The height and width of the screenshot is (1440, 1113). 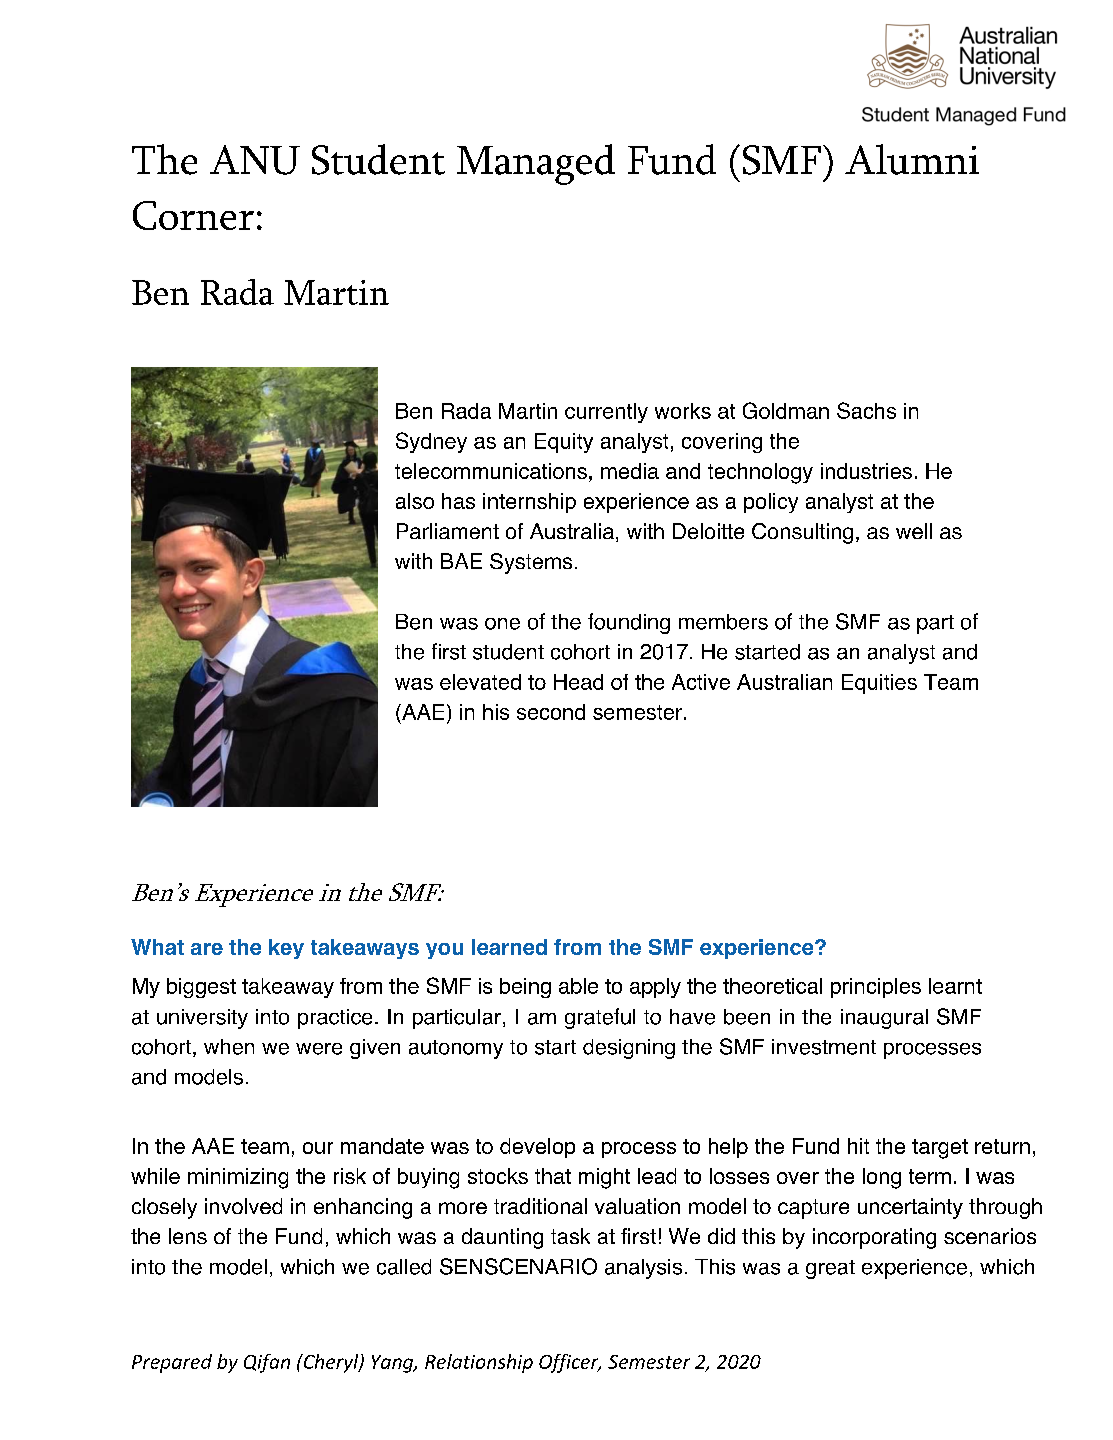 What do you see at coordinates (600, 1018) in the screenshot?
I see `grateful` at bounding box center [600, 1018].
